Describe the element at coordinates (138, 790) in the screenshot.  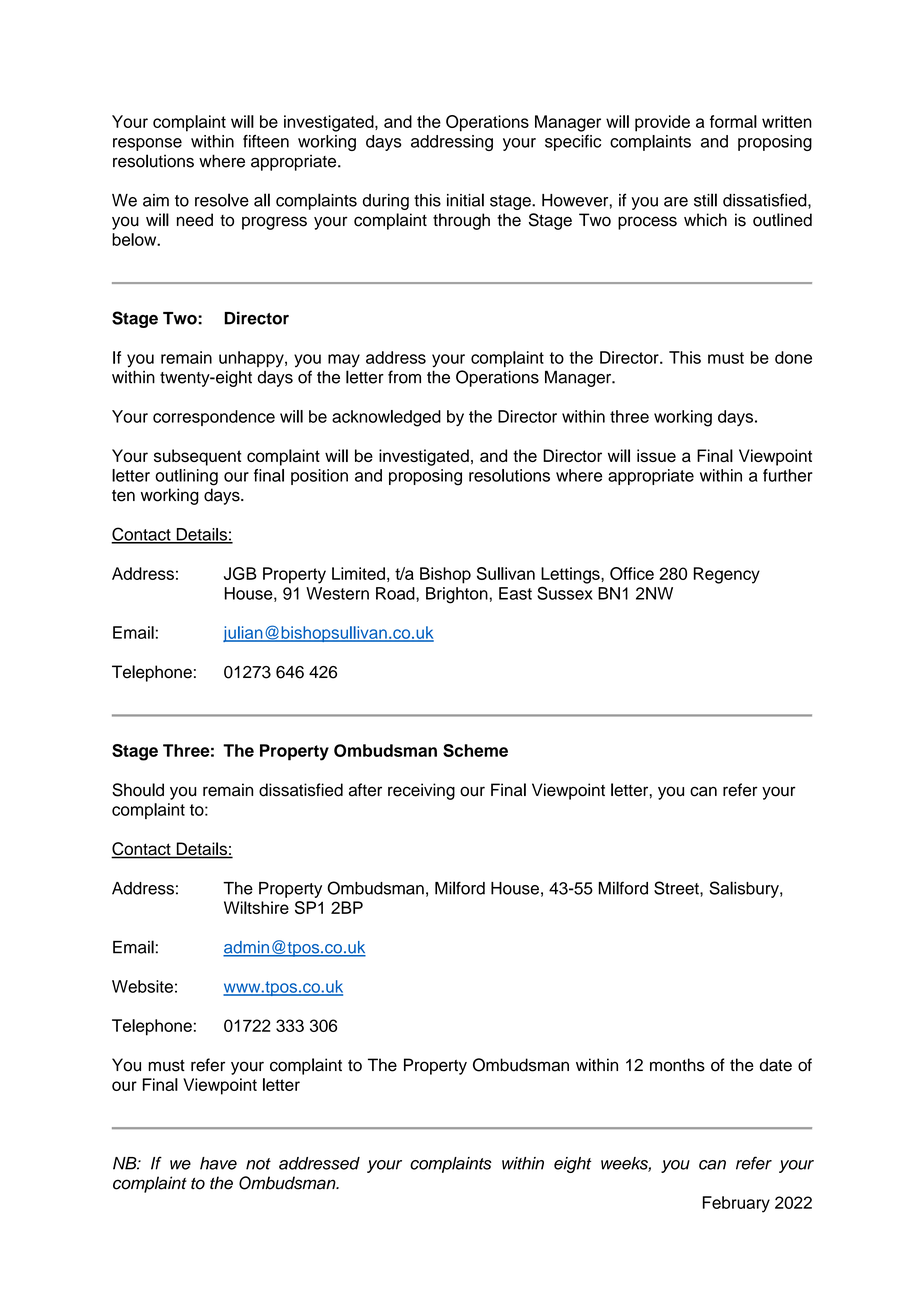
I see `Should` at that location.
